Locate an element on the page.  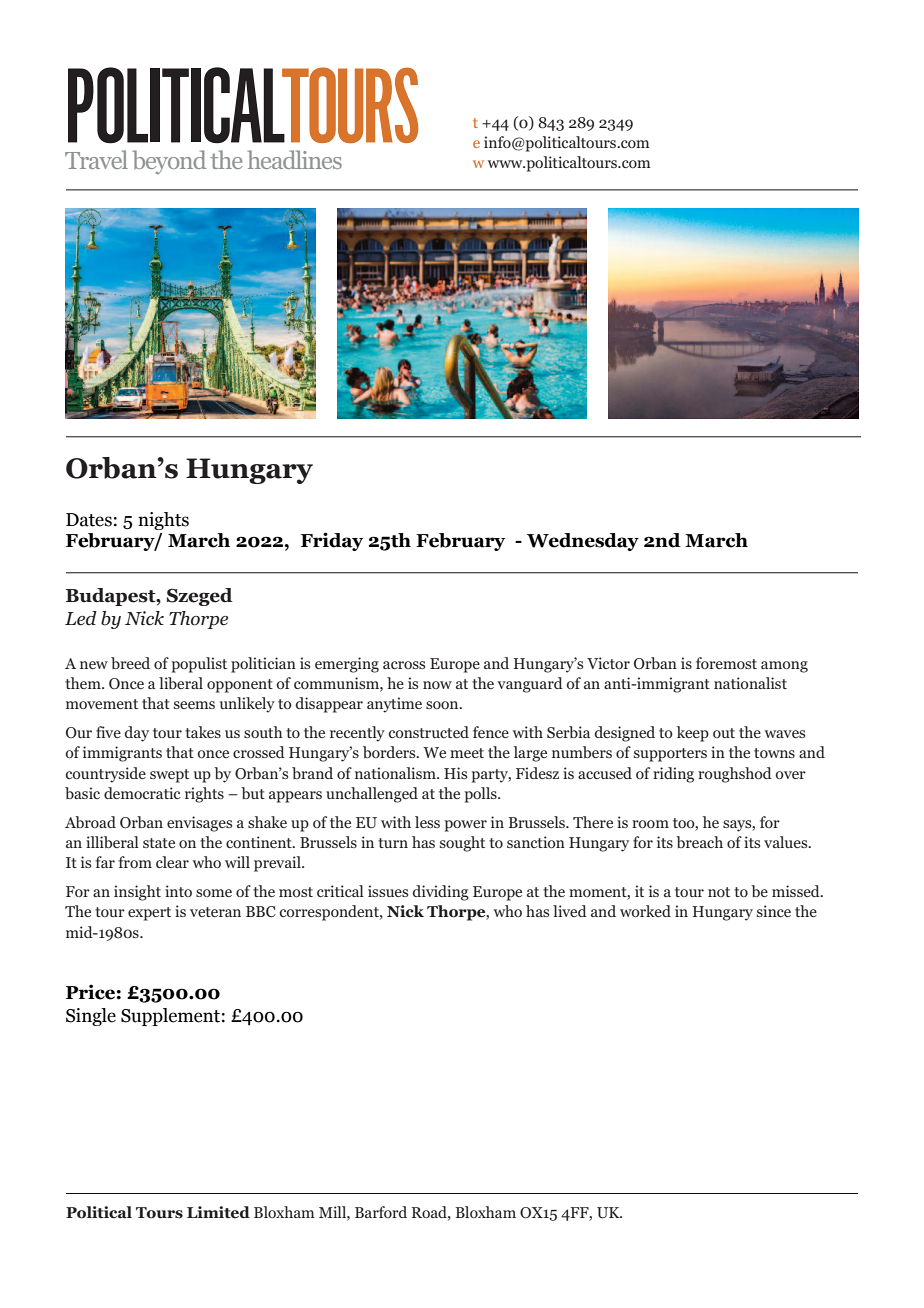
beyond is located at coordinates (169, 162).
